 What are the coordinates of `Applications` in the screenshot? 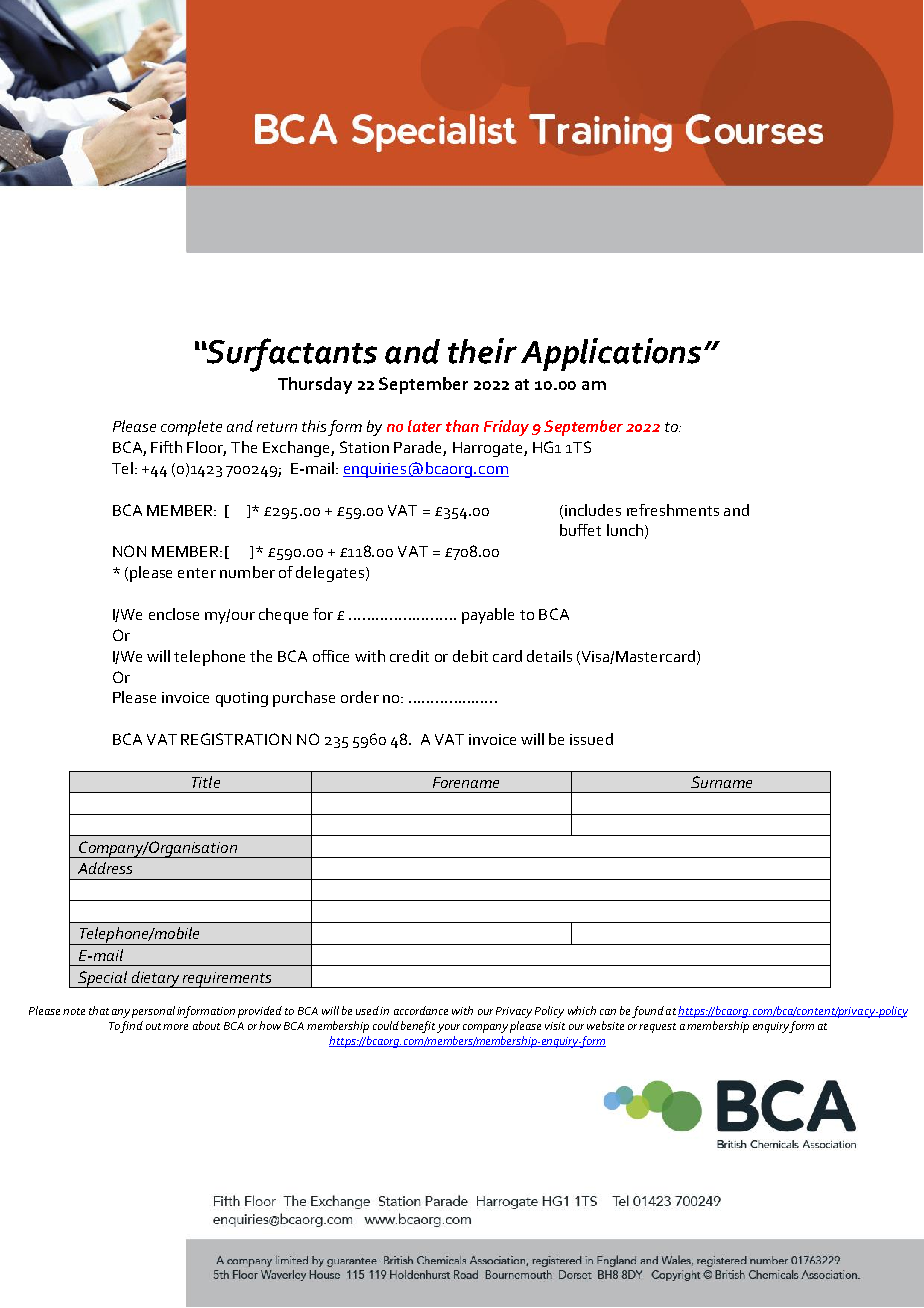 It's located at (611, 354).
